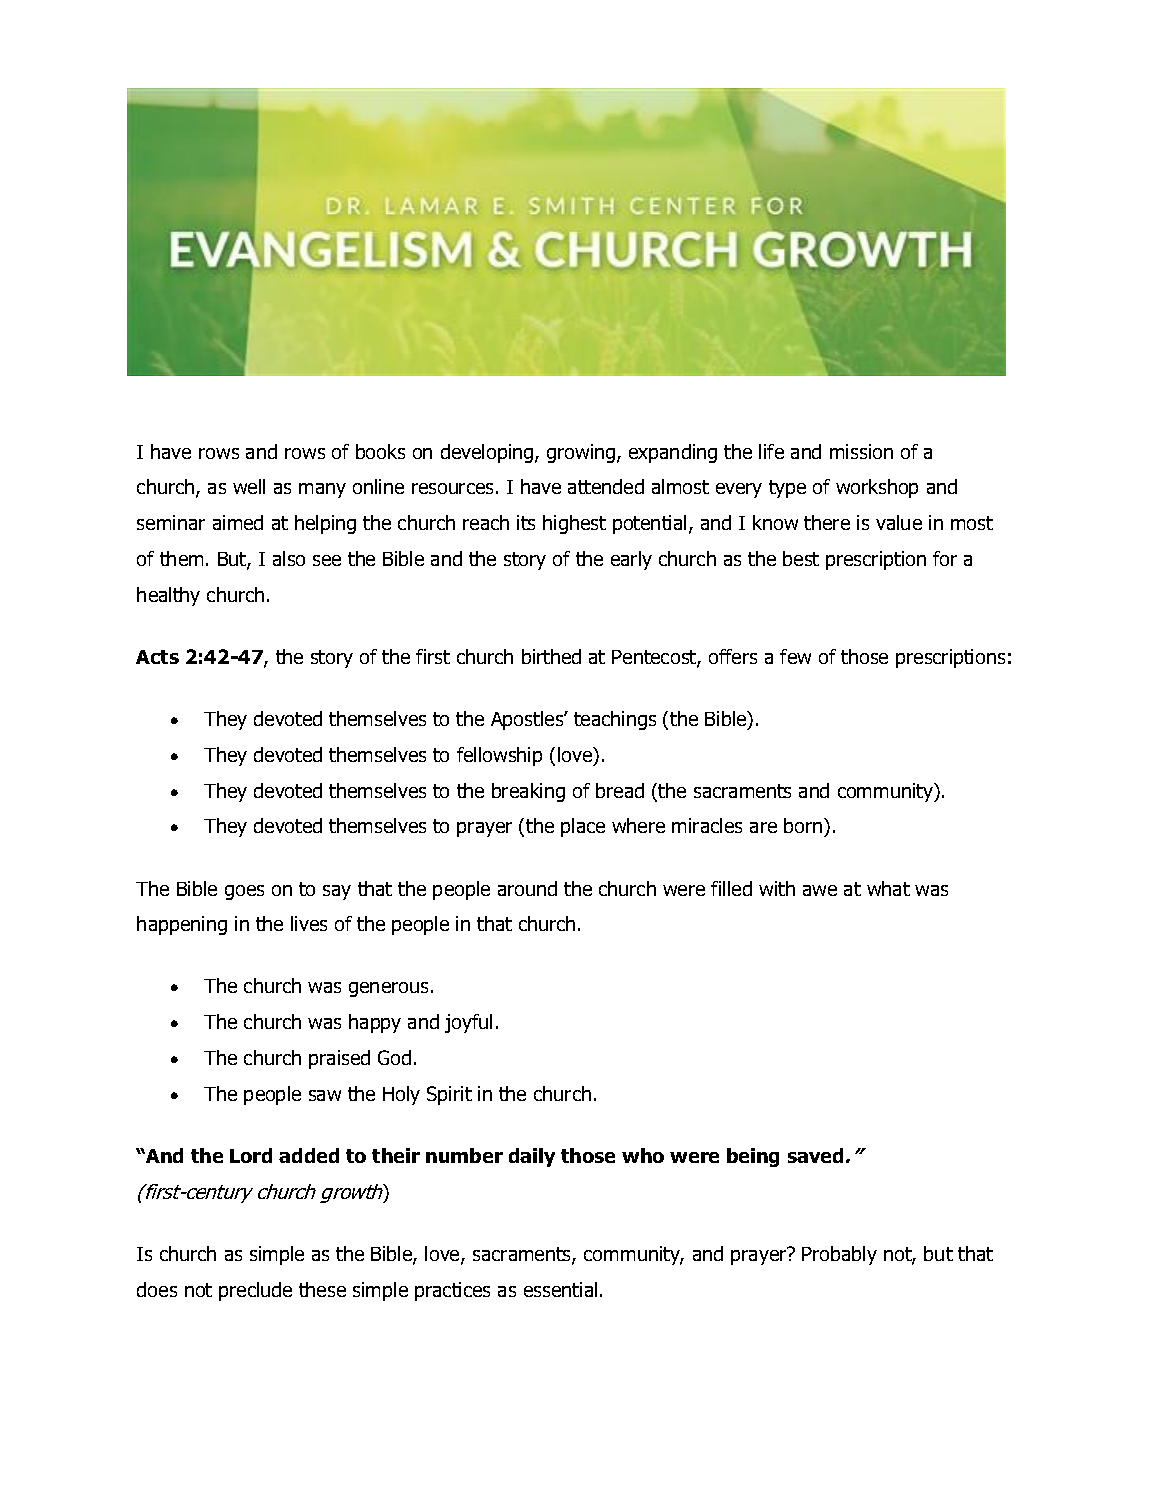  I want to click on preclude, so click(255, 1291).
